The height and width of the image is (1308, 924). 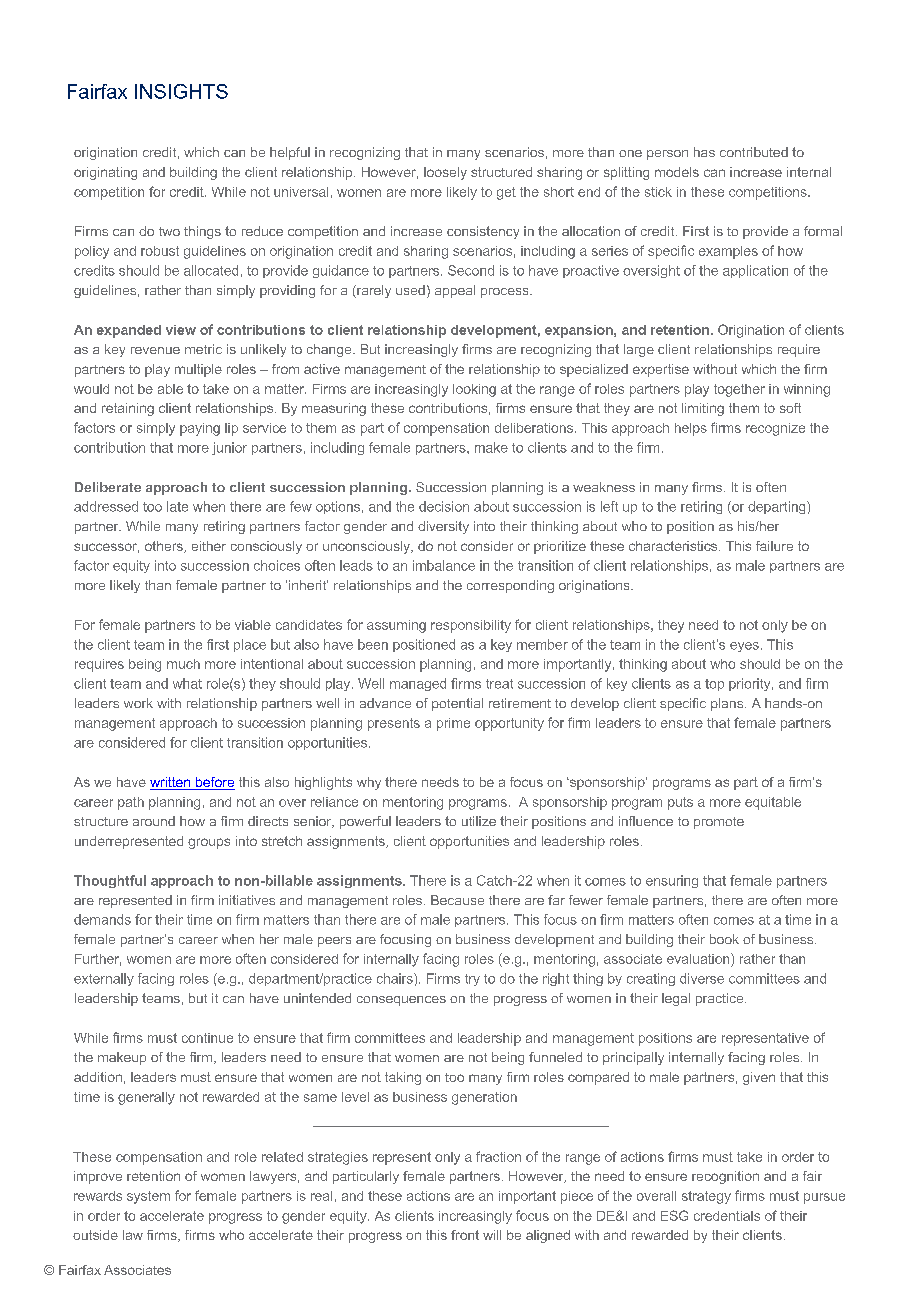 I want to click on much, so click(x=183, y=664).
